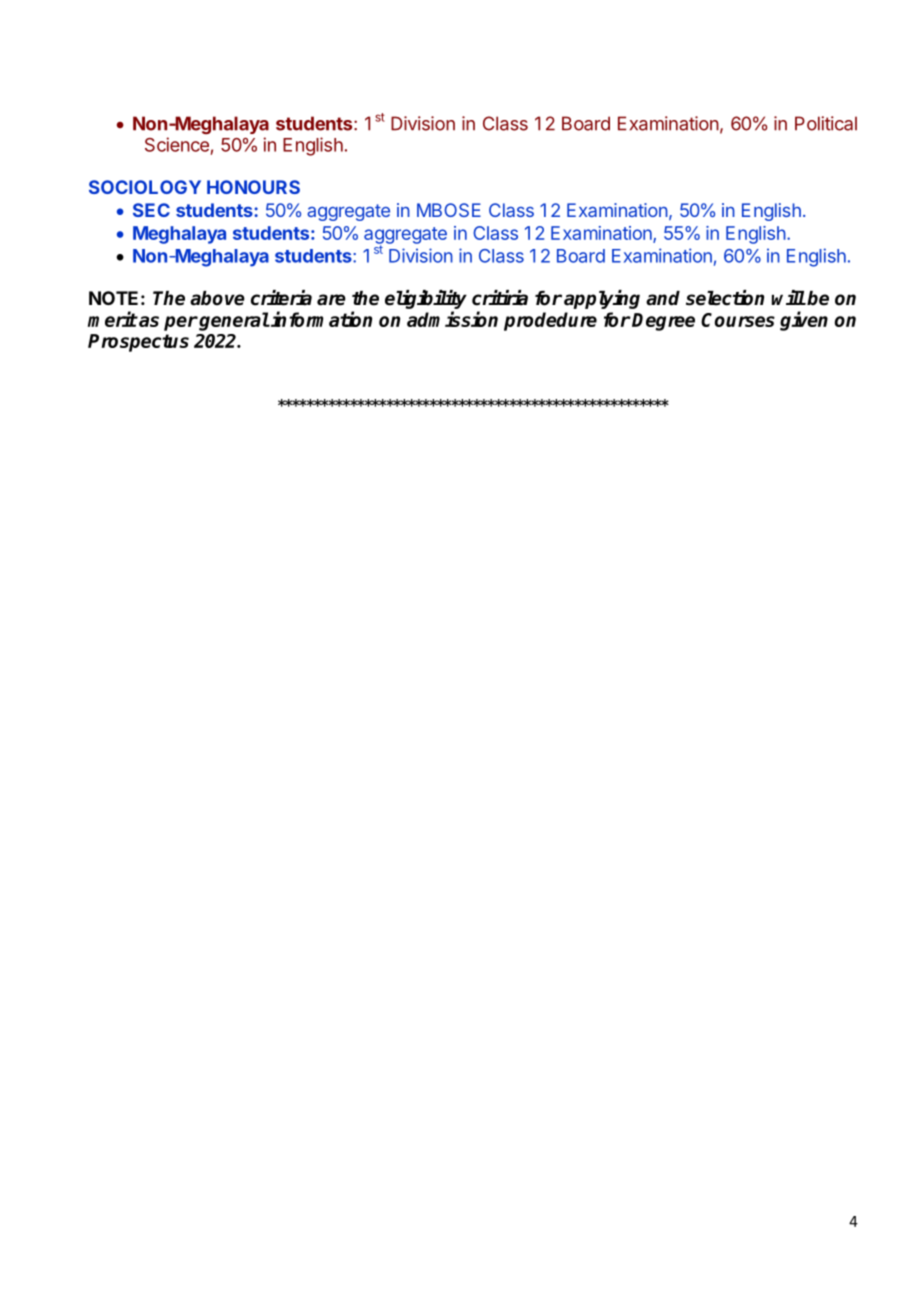 The height and width of the page is (1307, 924). What do you see at coordinates (725, 298) in the page?
I see `selection` at bounding box center [725, 298].
